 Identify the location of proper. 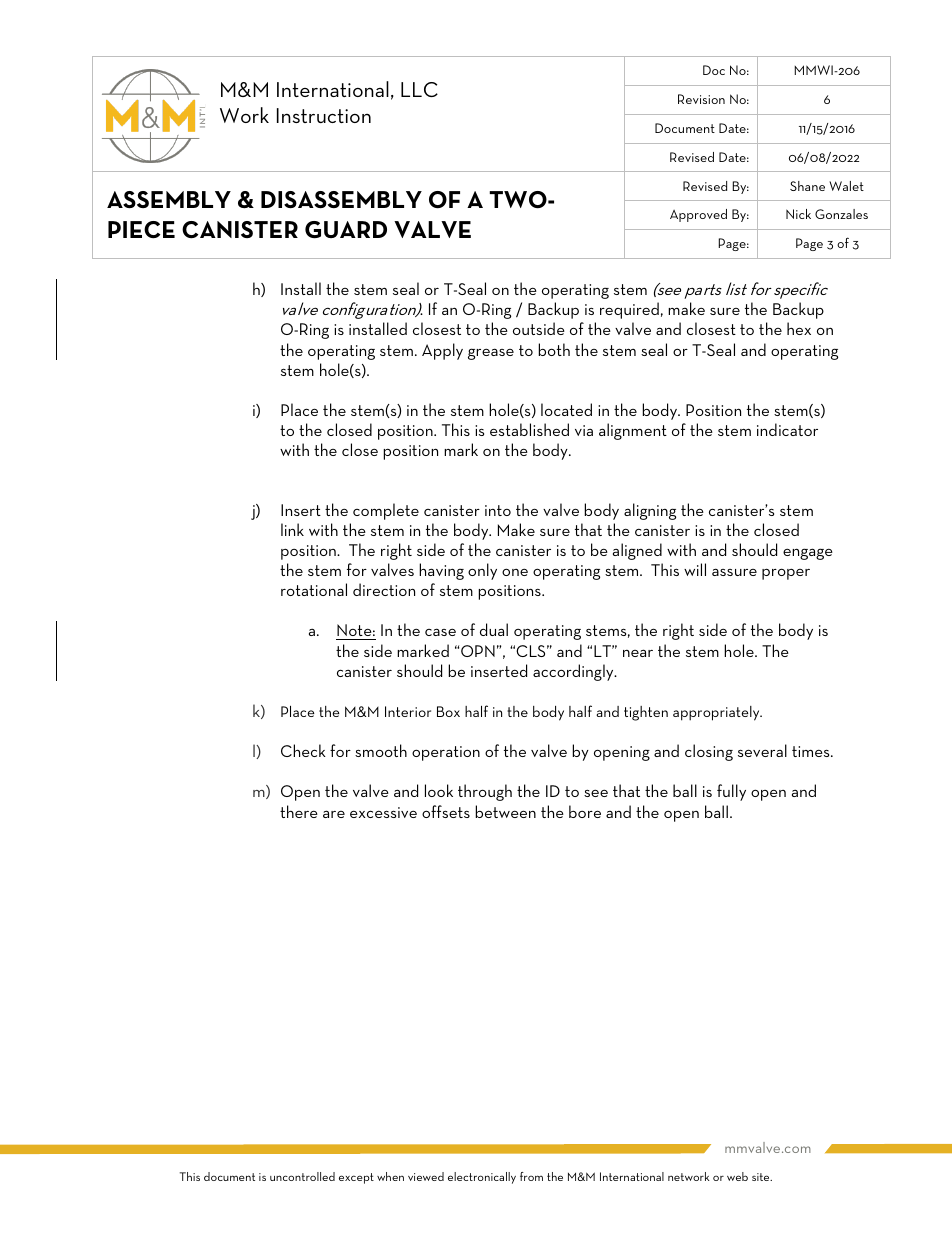
(786, 574).
